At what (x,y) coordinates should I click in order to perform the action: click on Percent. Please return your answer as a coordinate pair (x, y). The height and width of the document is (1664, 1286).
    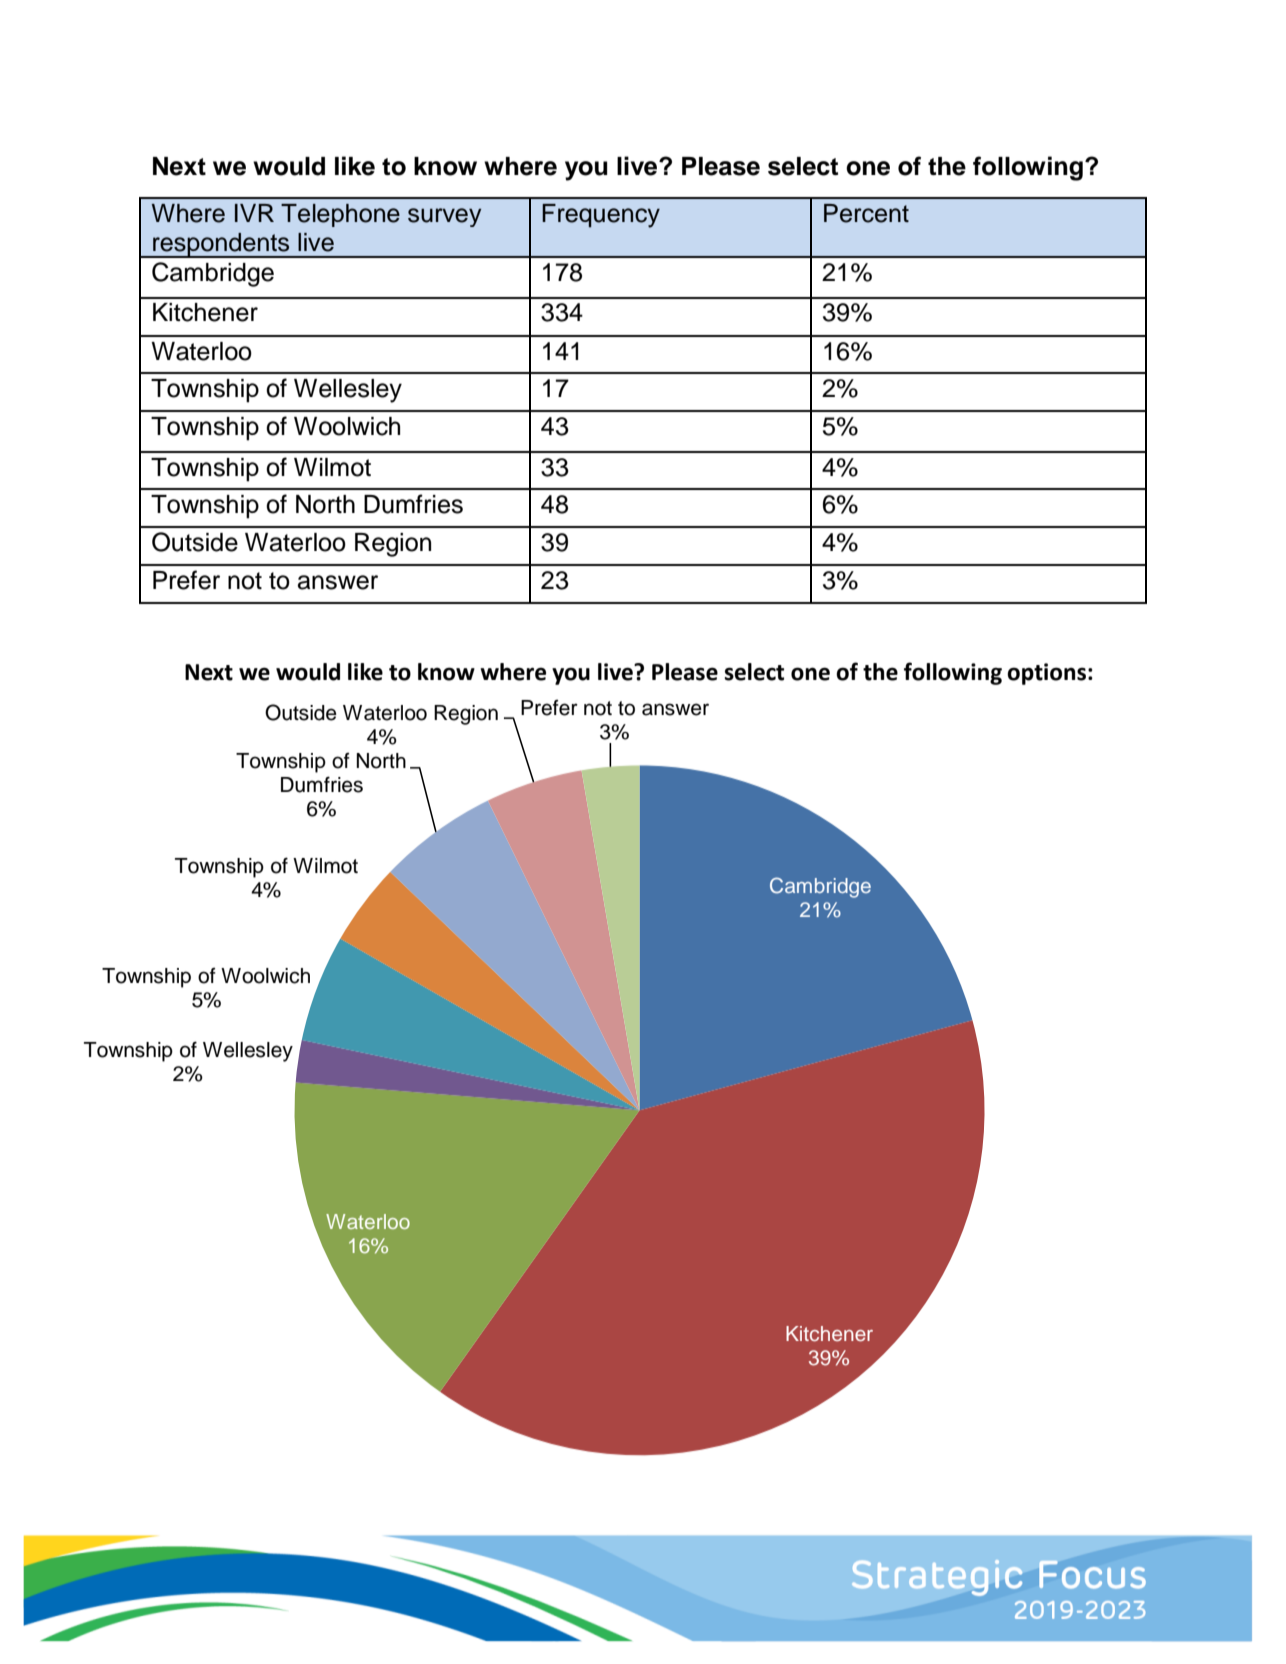
    Looking at the image, I should click on (866, 213).
